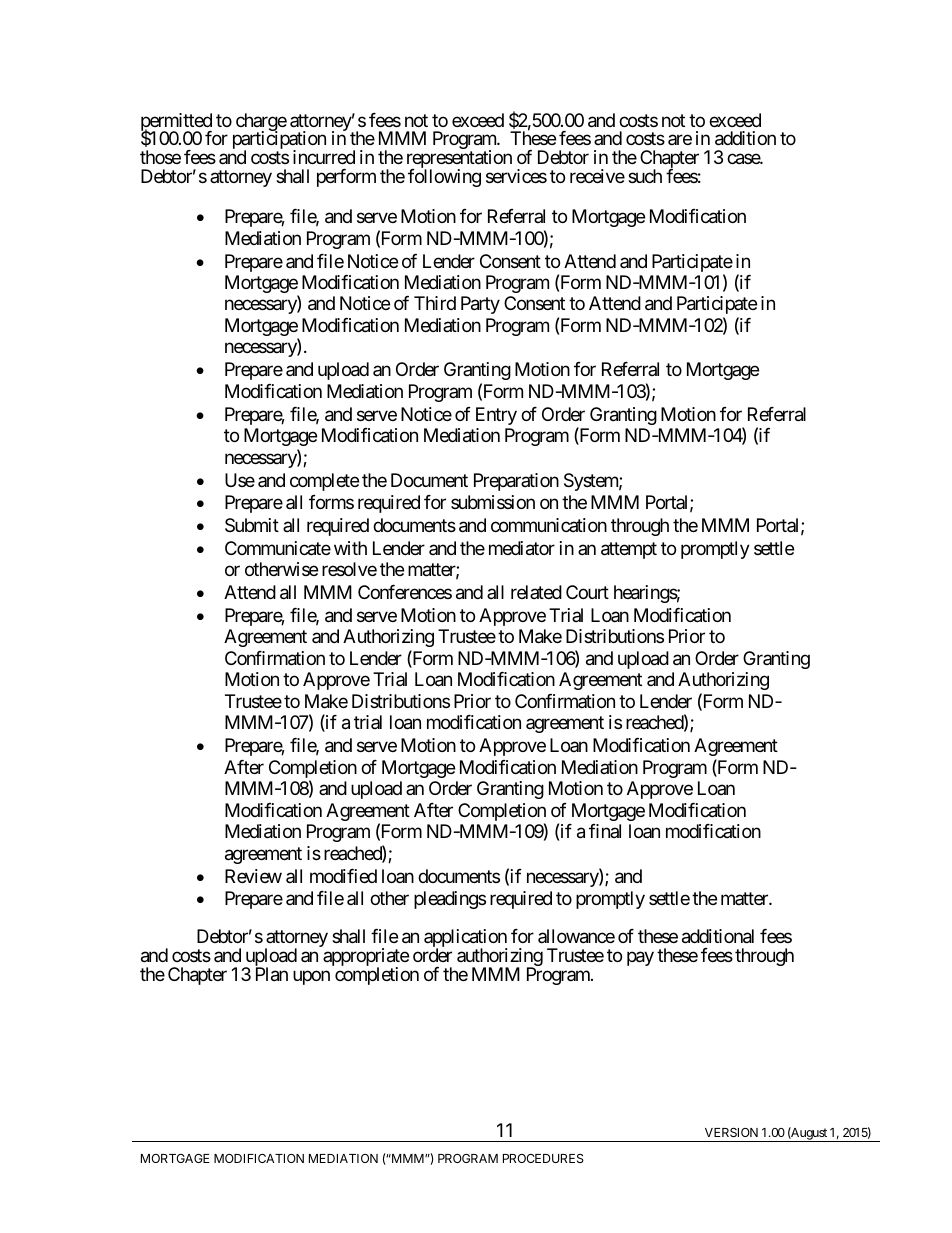  Describe the element at coordinates (640, 959) in the screenshot. I see `pay` at that location.
